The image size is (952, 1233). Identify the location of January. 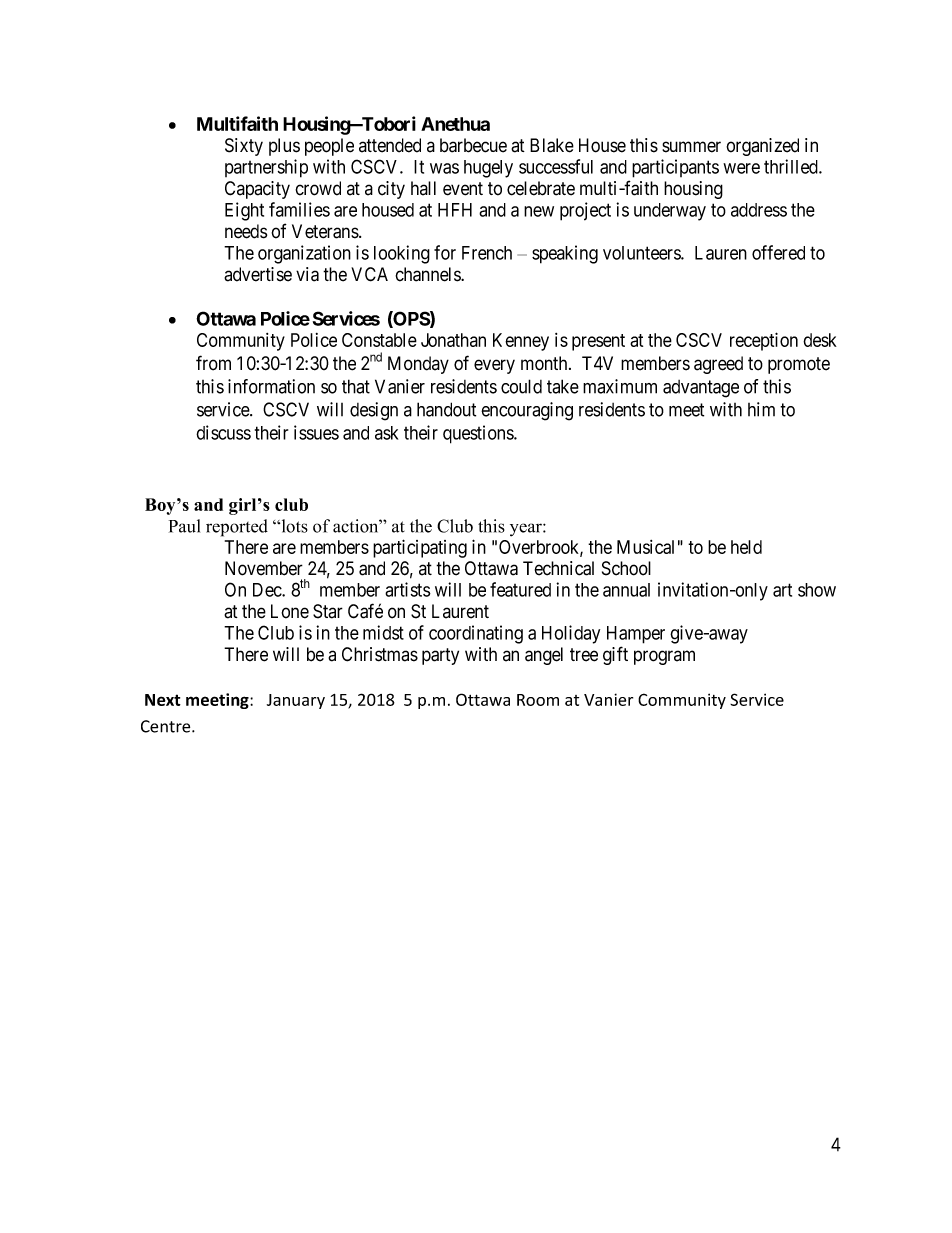
(296, 701).
